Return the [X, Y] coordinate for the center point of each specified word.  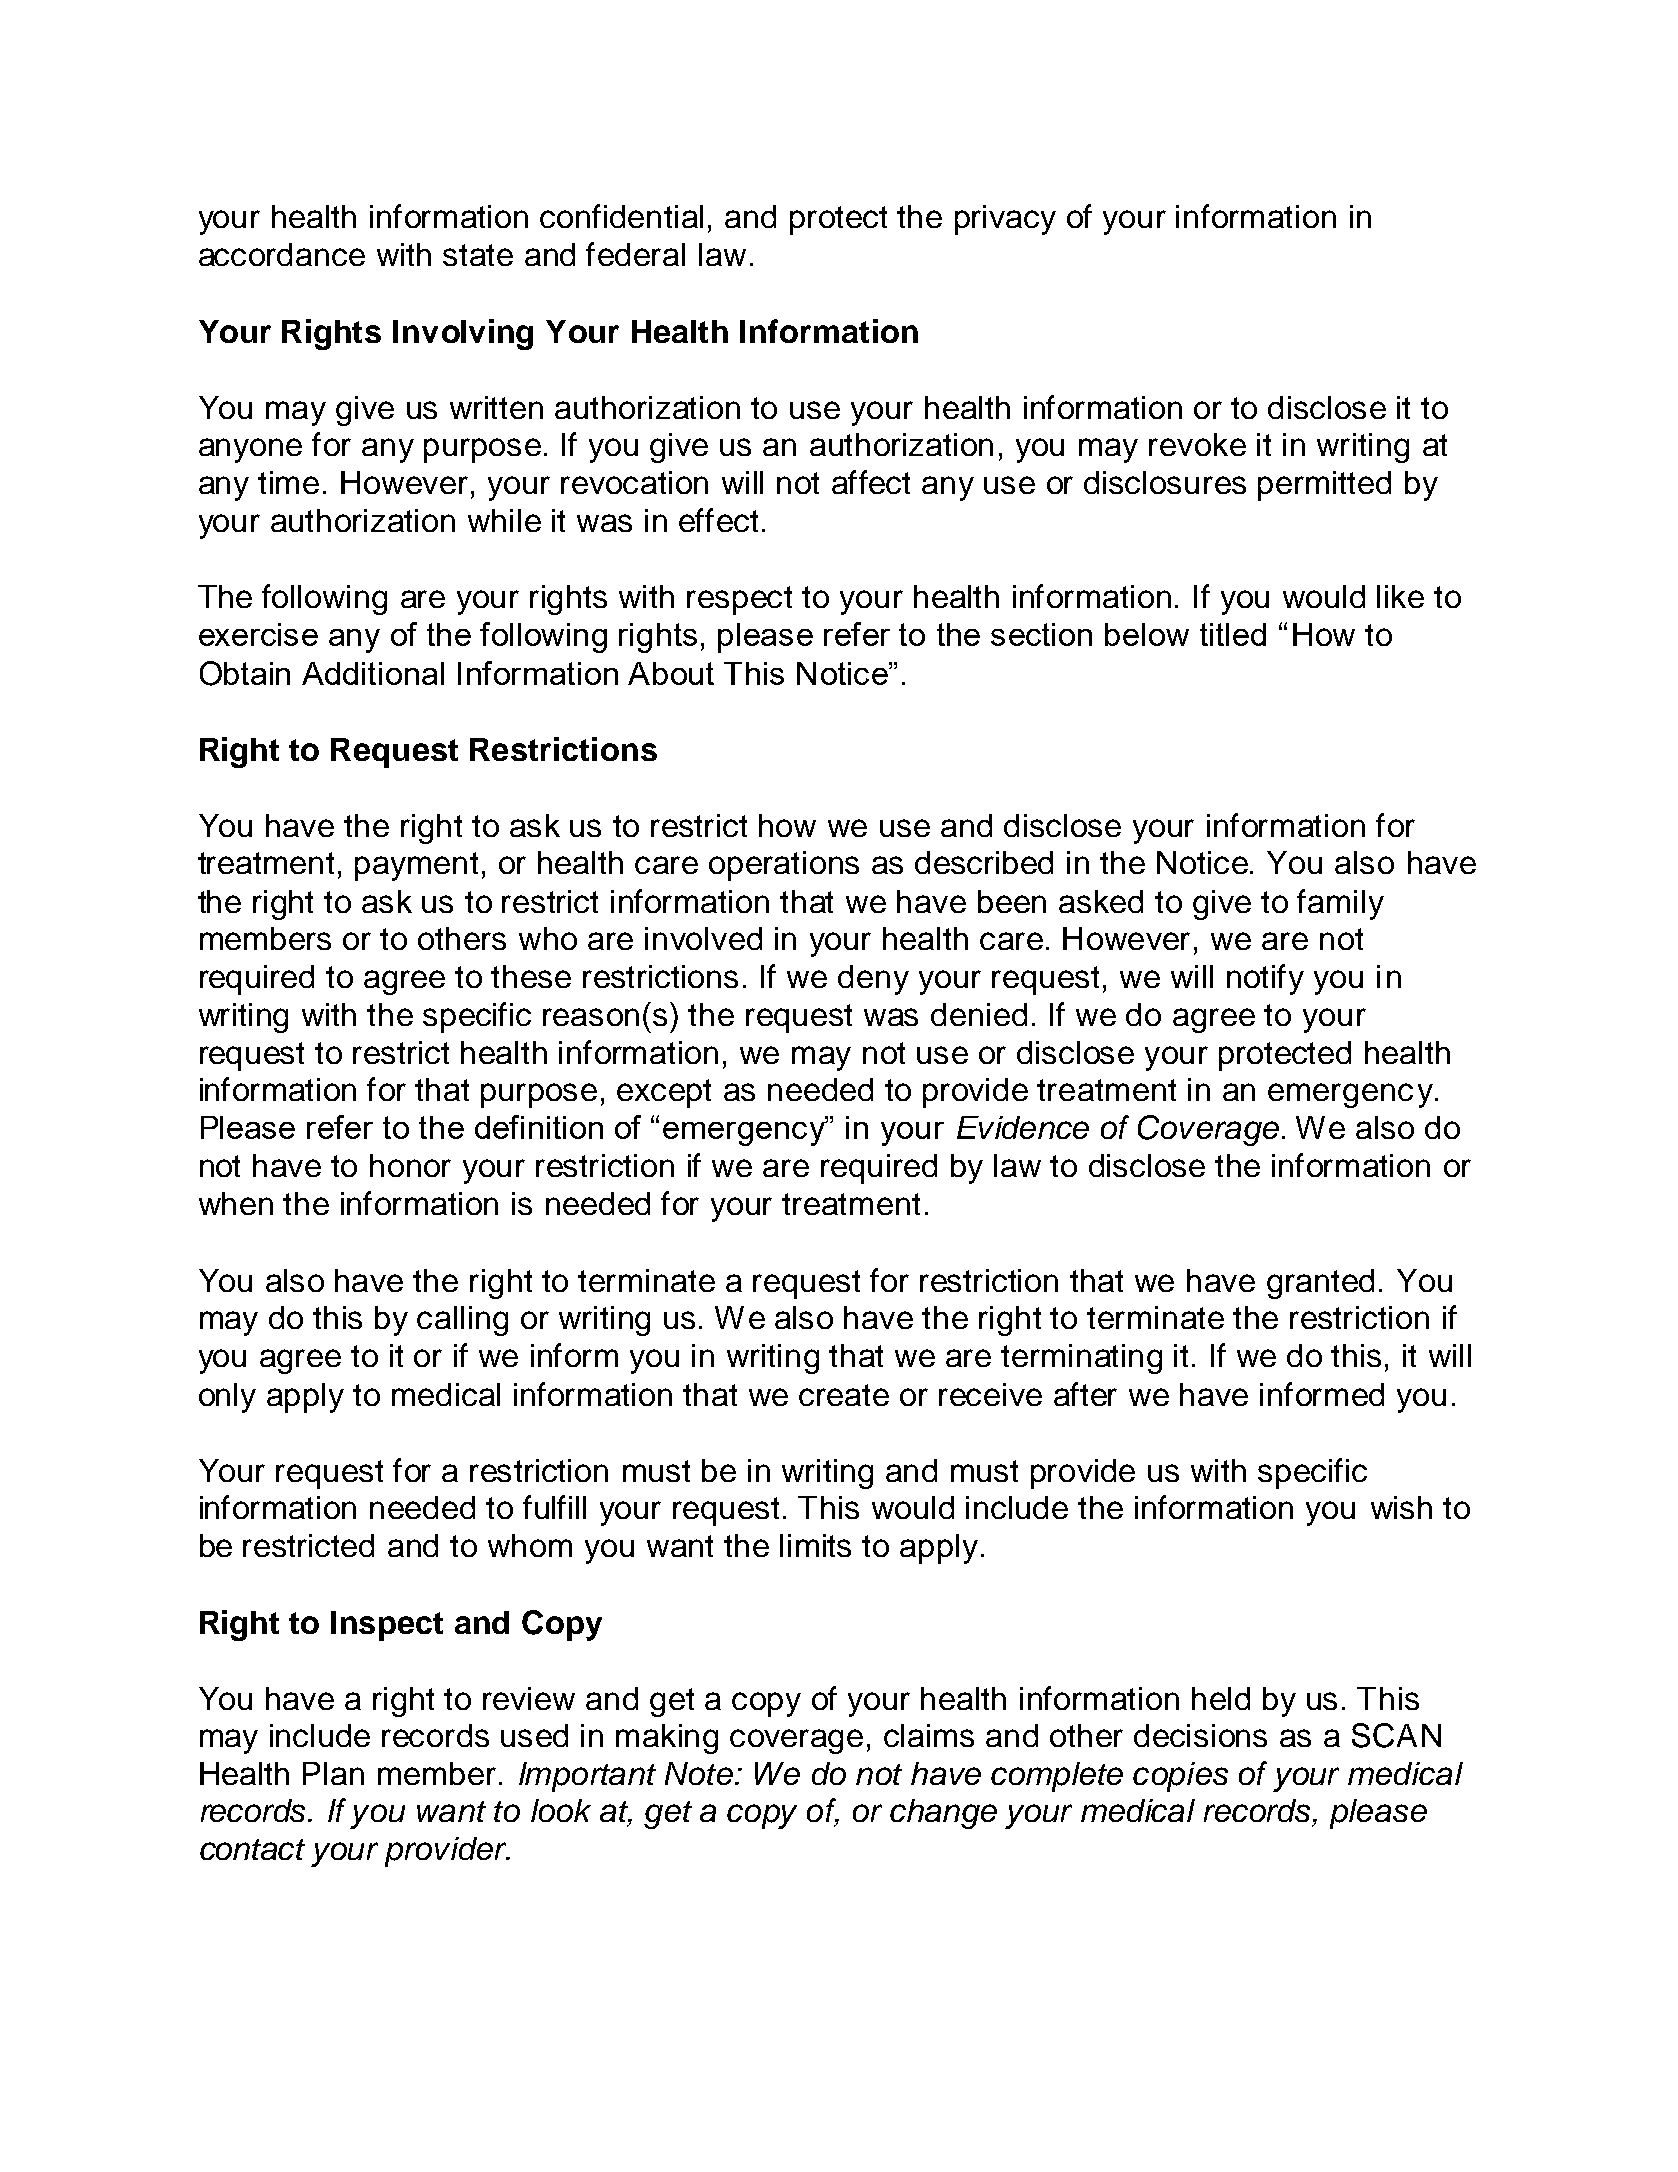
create [844, 1395]
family [1340, 904]
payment [416, 866]
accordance [282, 254]
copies [1180, 1777]
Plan [333, 1773]
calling [462, 1321]
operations [784, 866]
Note [700, 1773]
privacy [1005, 220]
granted [1320, 1284]
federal [635, 254]
